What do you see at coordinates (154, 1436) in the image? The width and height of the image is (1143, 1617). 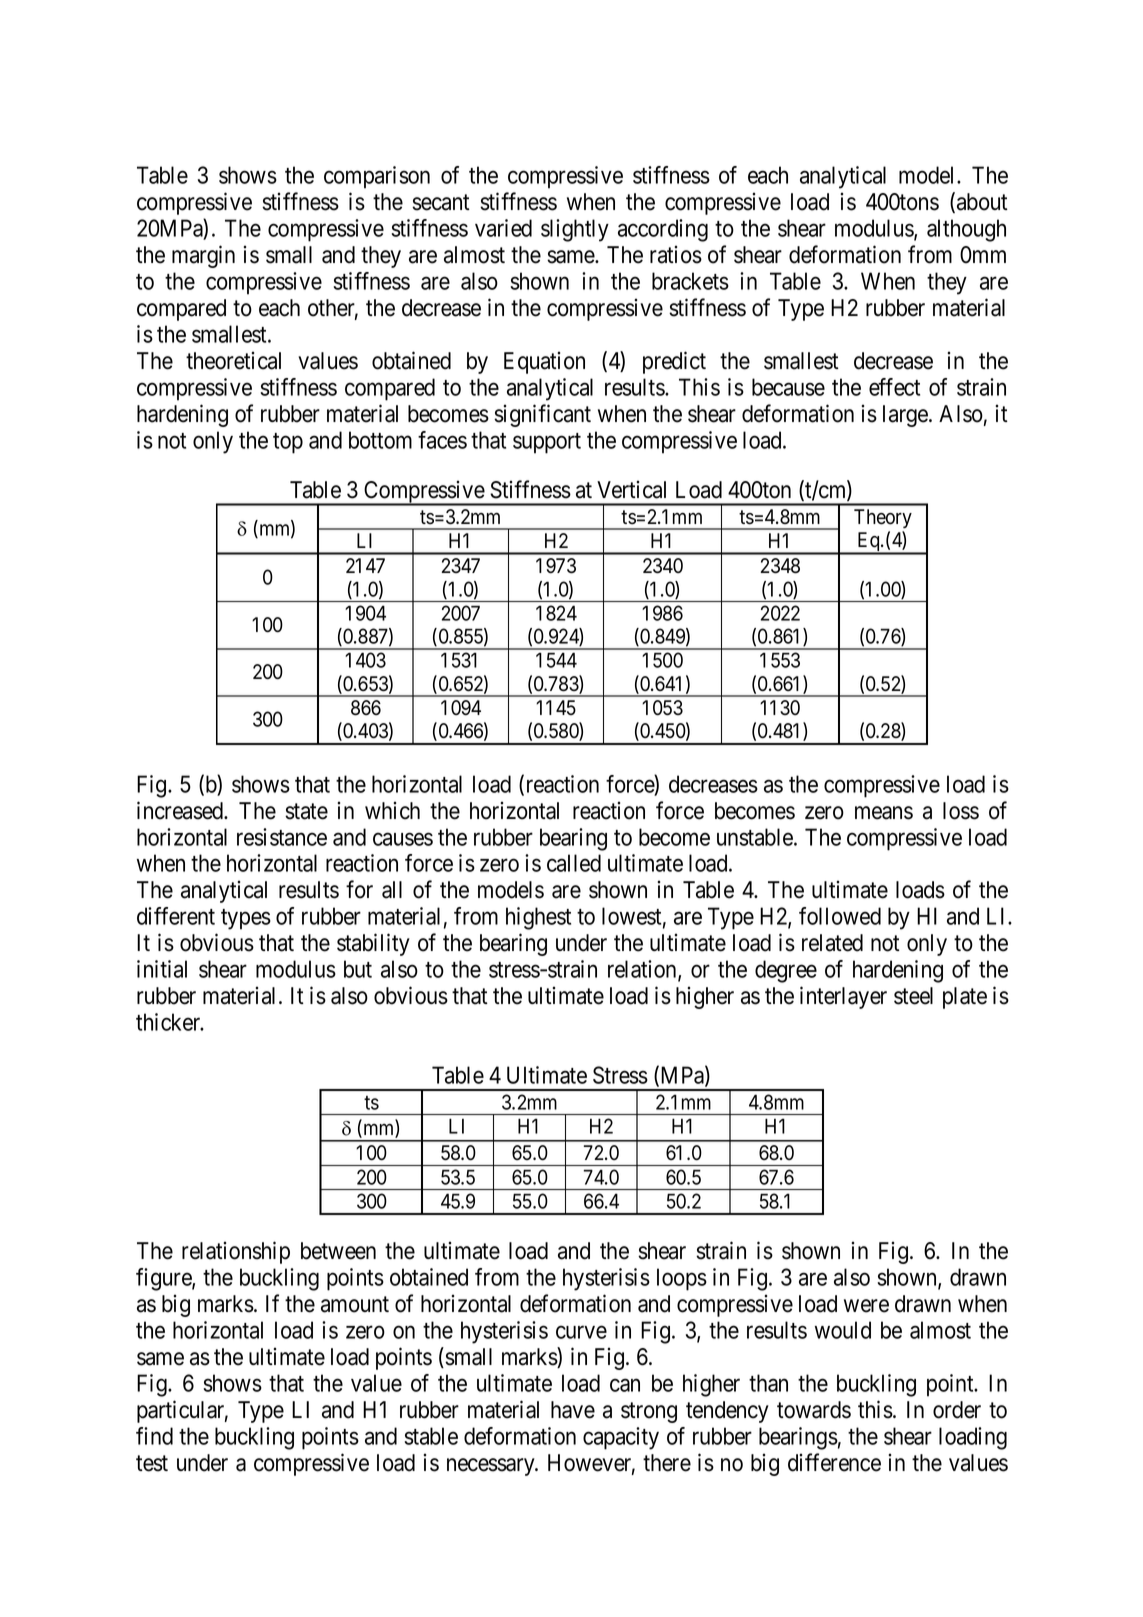 I see `find` at bounding box center [154, 1436].
